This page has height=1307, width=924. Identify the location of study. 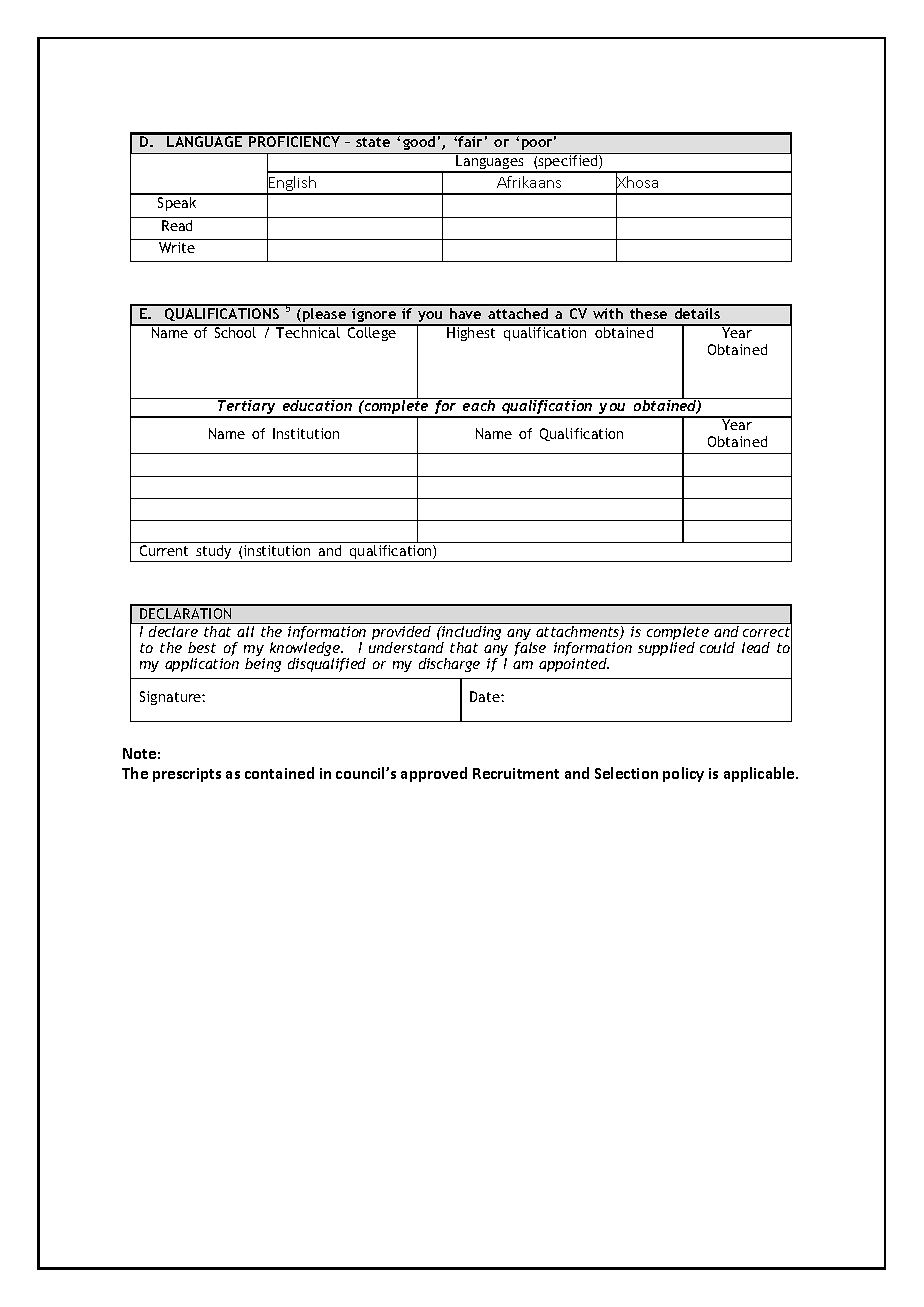
(214, 553).
